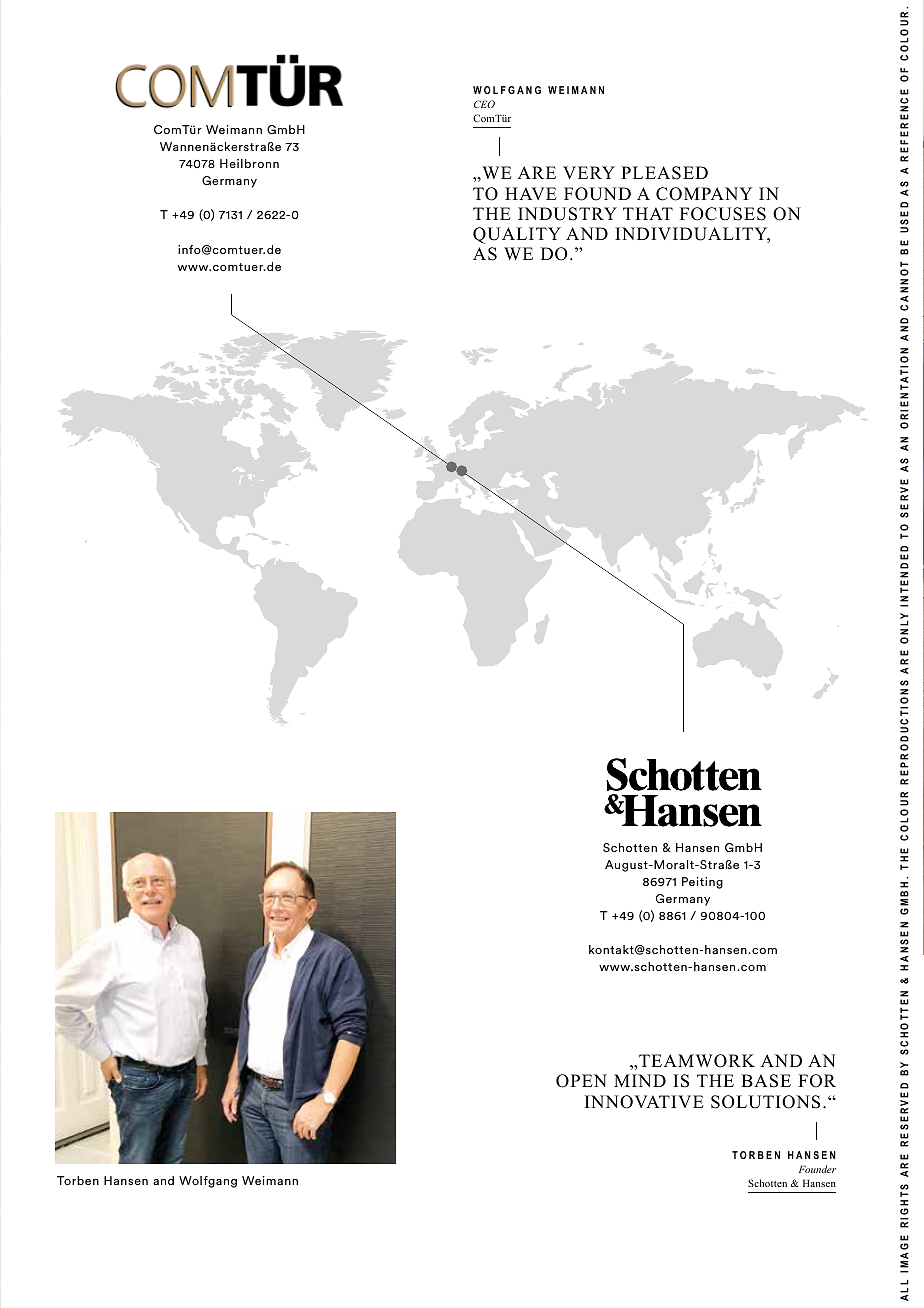 This document has height=1308, width=924. Describe the element at coordinates (723, 214) in the document. I see `FOCUSES` at that location.
